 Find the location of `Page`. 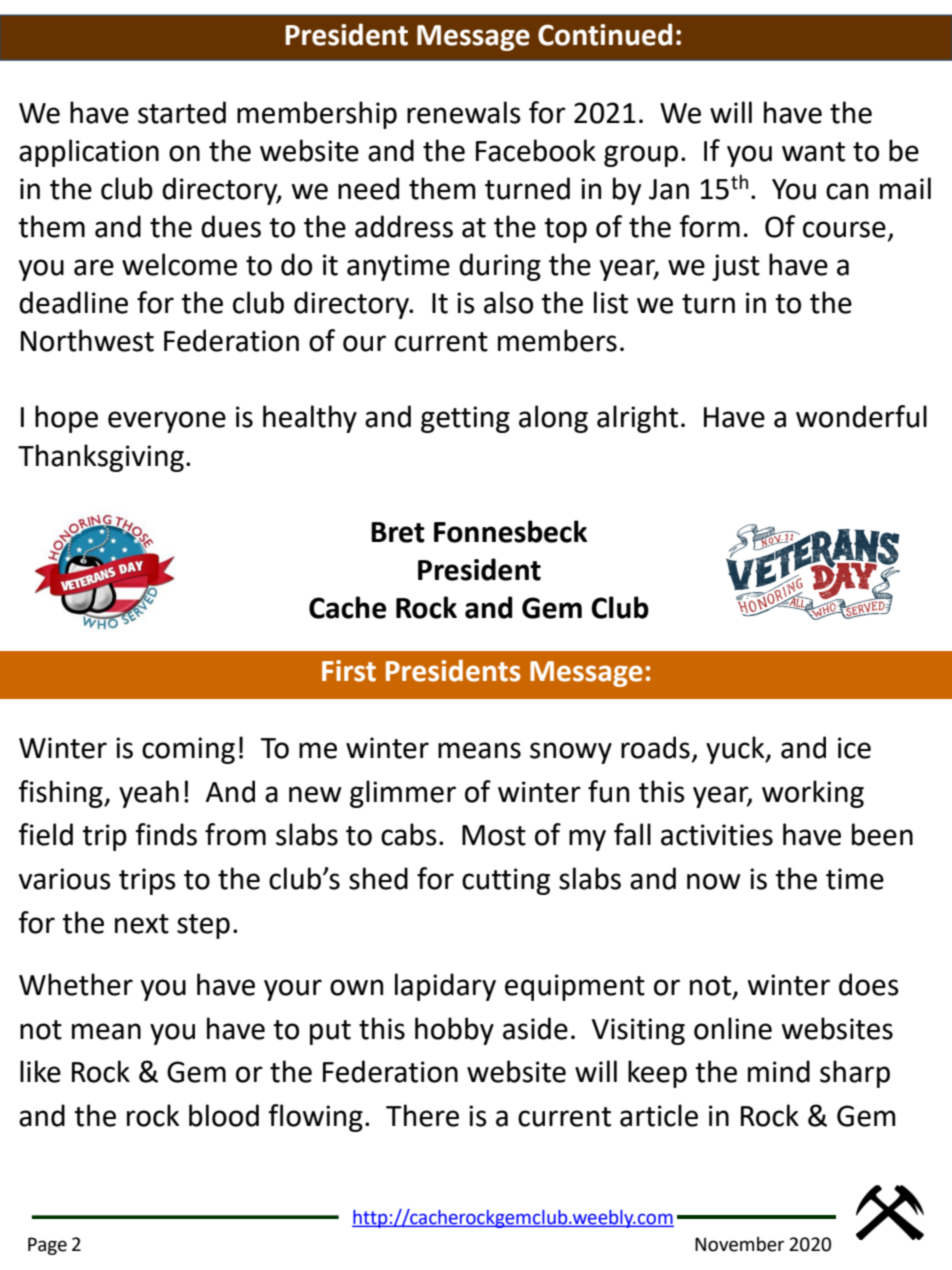

Page is located at coordinates (47, 1246).
